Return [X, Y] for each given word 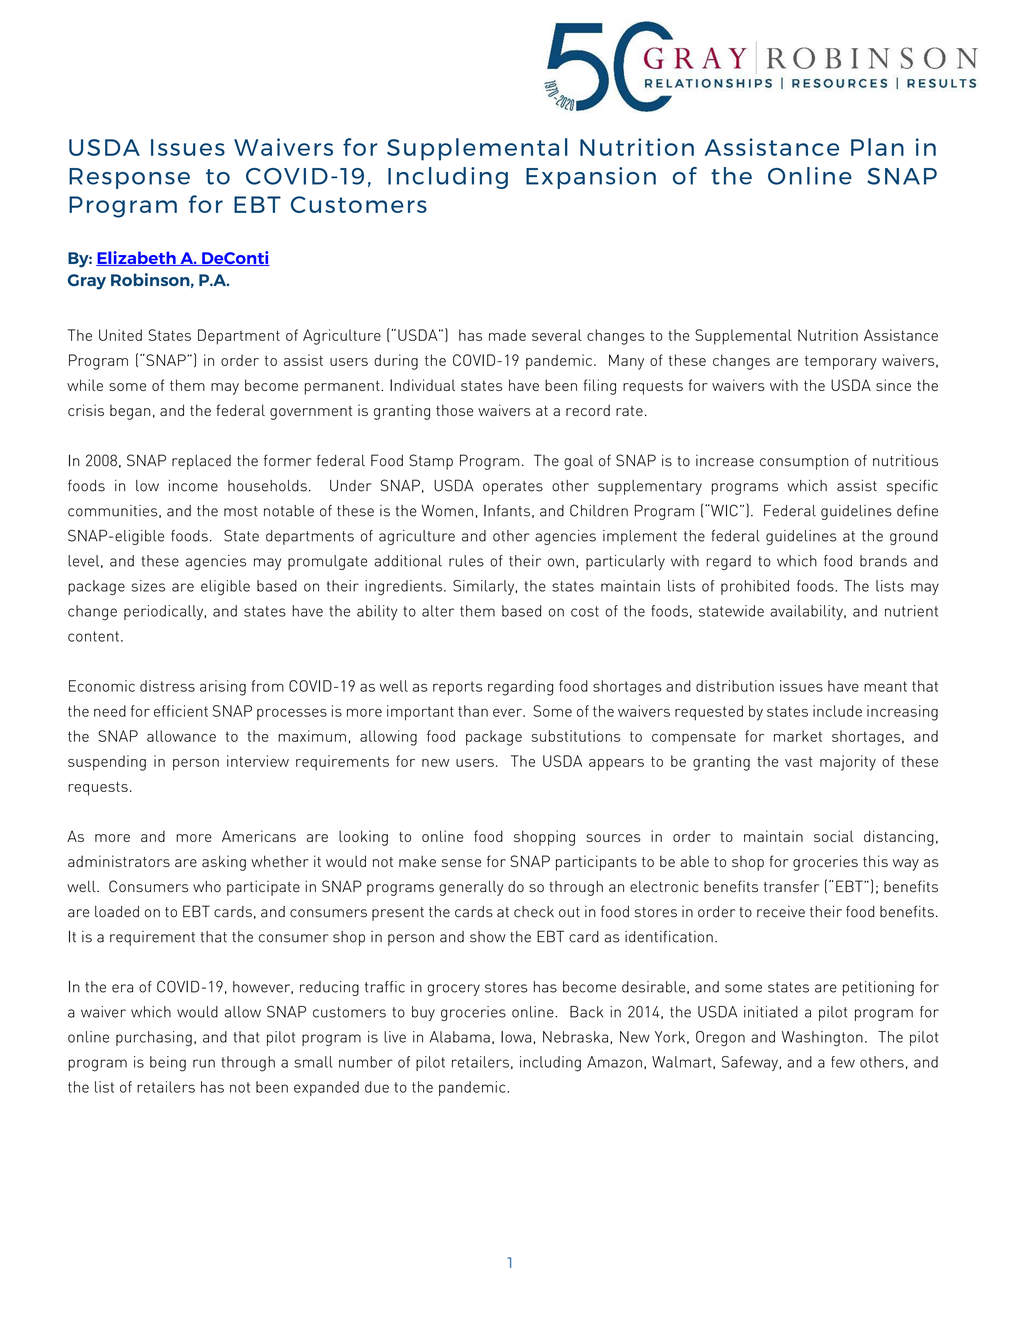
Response [129, 178]
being [168, 1064]
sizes [148, 586]
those [454, 410]
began [130, 412]
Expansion [591, 178]
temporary [841, 363]
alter [438, 611]
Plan [877, 147]
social [833, 836]
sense [461, 863]
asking [224, 863]
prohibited [755, 587]
